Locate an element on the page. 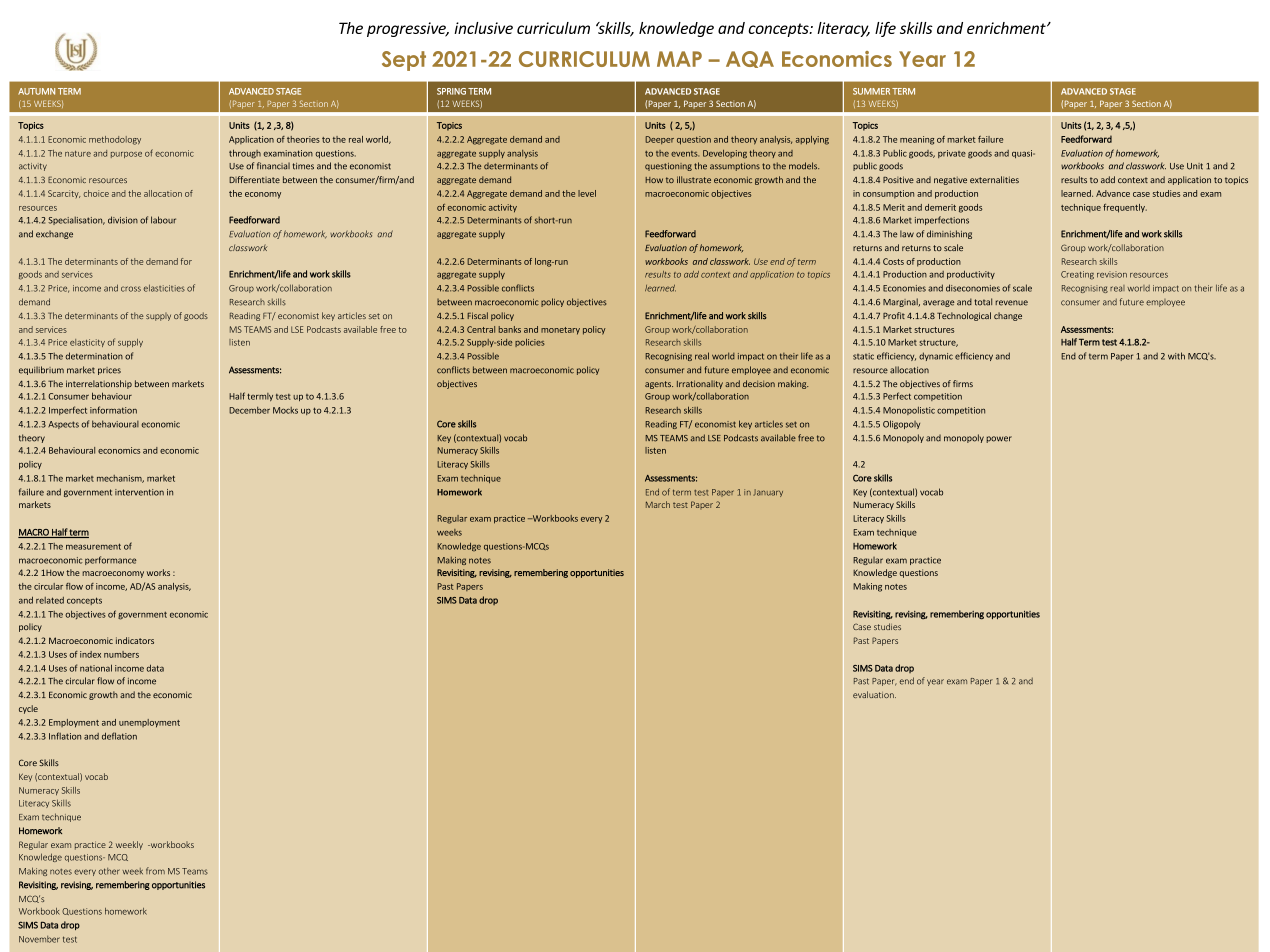  SUMMER is located at coordinates (871, 91).
